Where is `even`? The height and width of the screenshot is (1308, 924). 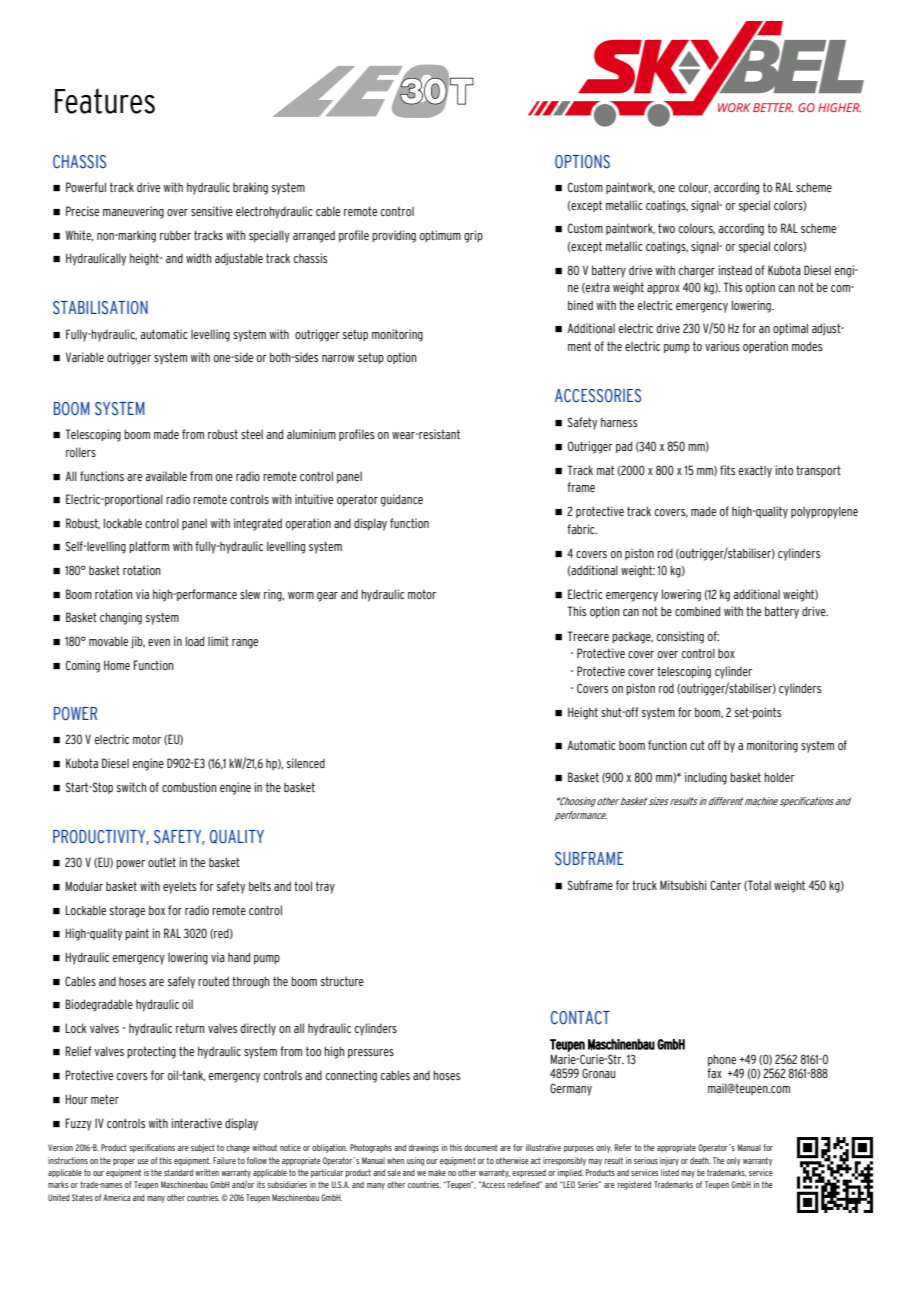 even is located at coordinates (159, 642).
